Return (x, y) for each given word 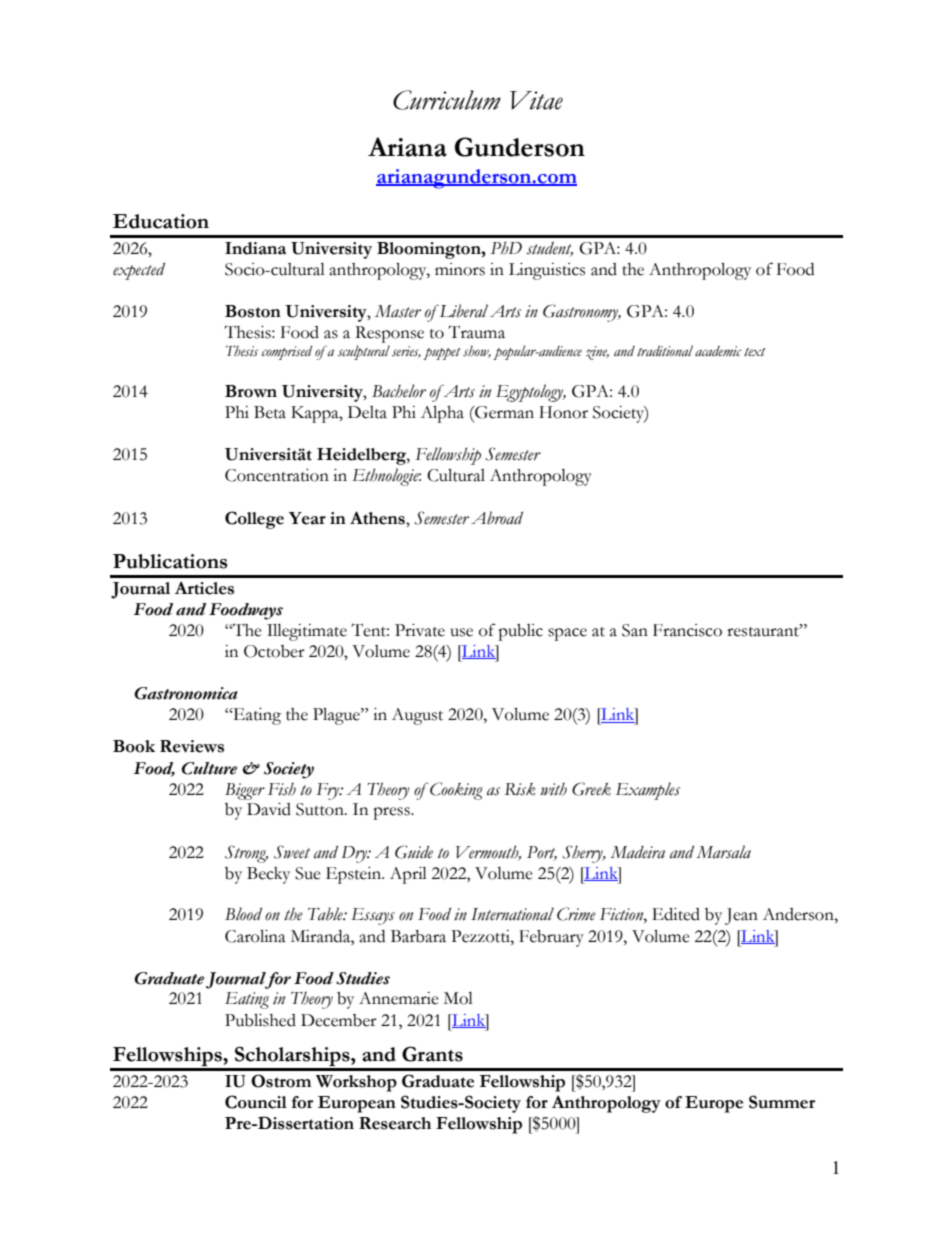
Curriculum (447, 100)
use (461, 632)
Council (256, 1102)
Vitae (536, 100)
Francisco (687, 630)
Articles (204, 588)
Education (161, 221)
